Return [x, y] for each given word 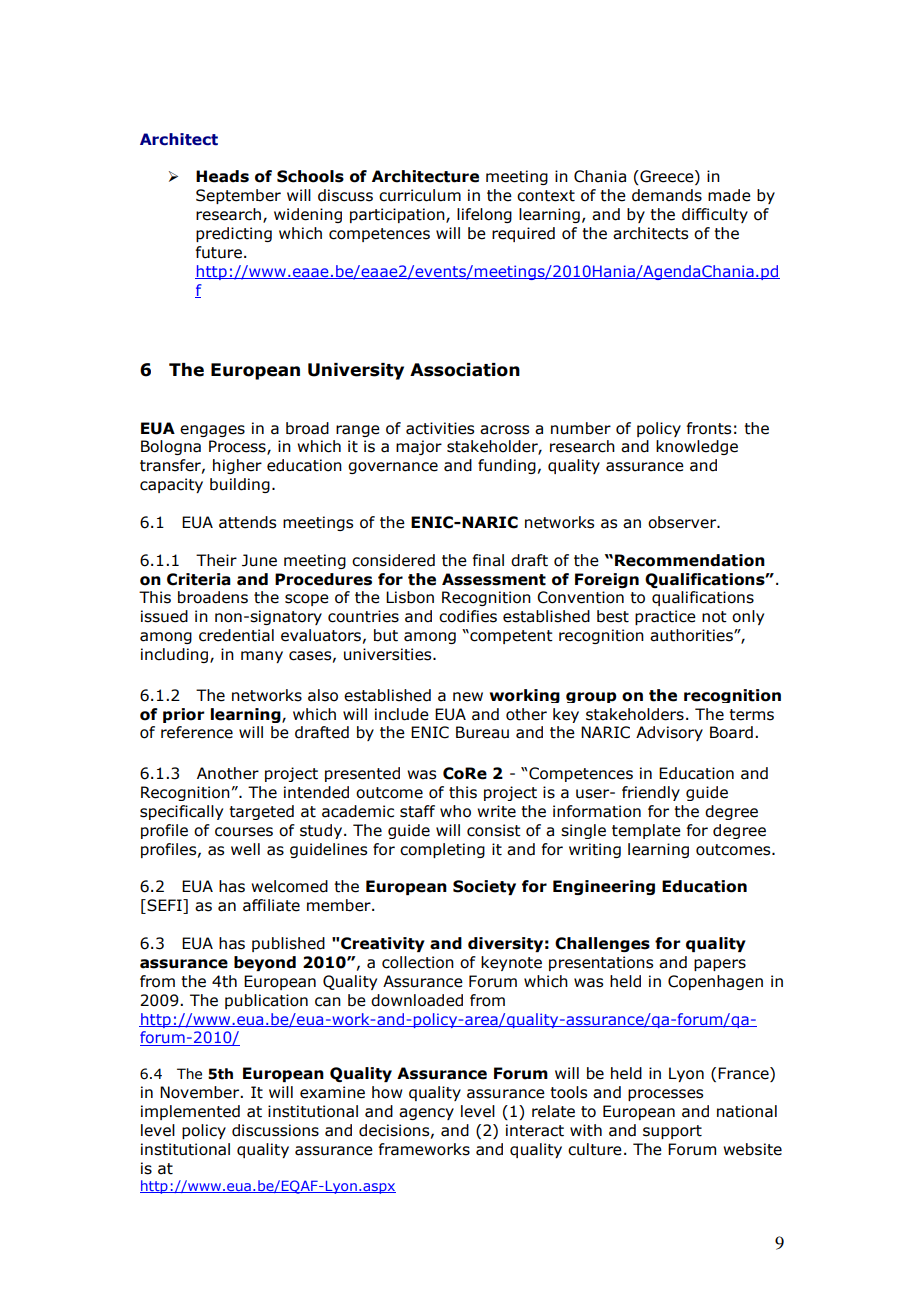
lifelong [484, 215]
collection [418, 962]
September [238, 196]
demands [667, 195]
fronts [709, 428]
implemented [190, 1112]
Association [465, 370]
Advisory [669, 733]
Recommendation [690, 560]
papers [720, 965]
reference [197, 732]
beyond [265, 963]
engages [212, 431]
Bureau [482, 732]
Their [216, 560]
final [488, 560]
